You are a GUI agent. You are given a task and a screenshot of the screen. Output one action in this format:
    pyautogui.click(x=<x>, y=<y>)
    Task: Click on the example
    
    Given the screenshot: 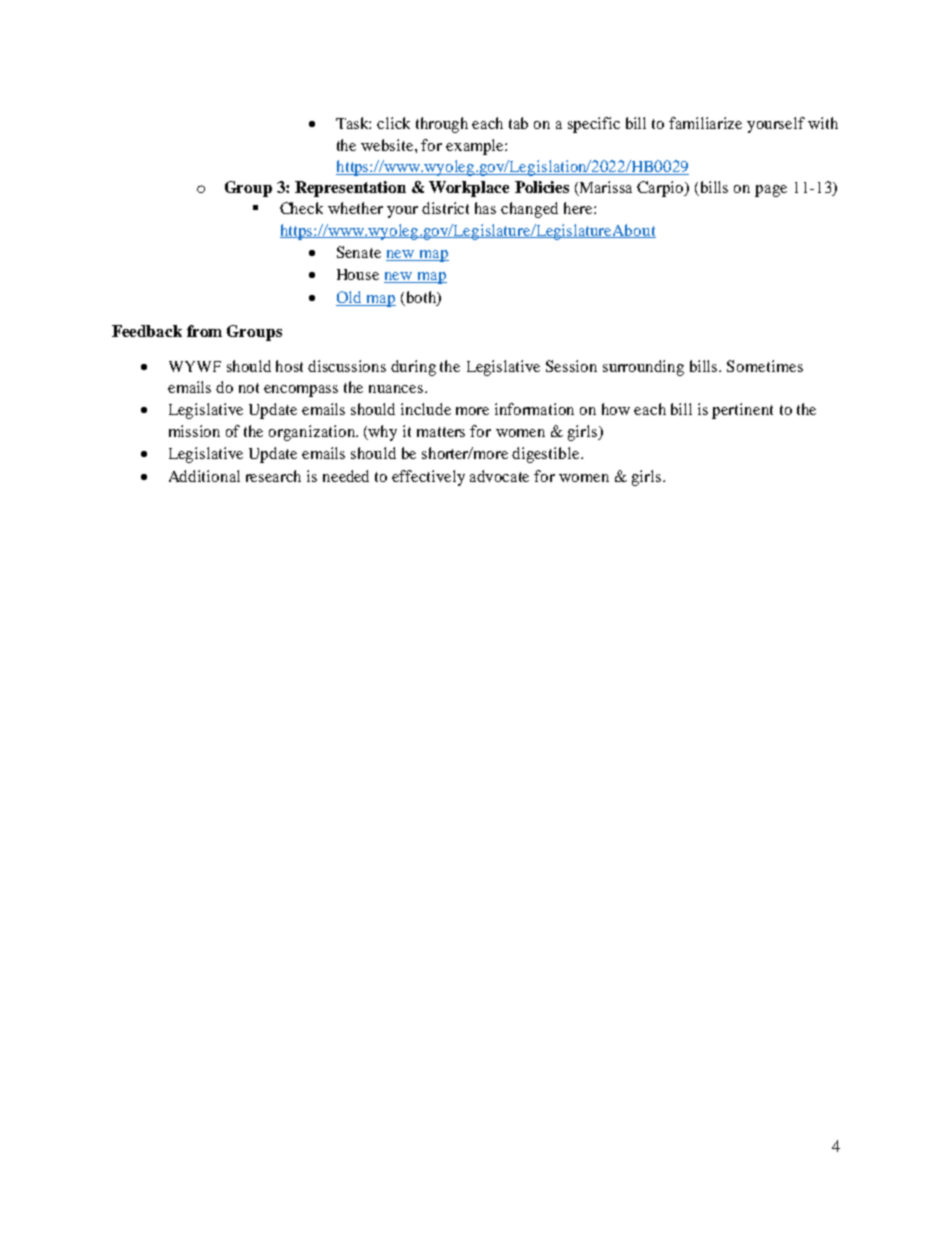 What is the action you would take?
    pyautogui.click(x=476, y=147)
